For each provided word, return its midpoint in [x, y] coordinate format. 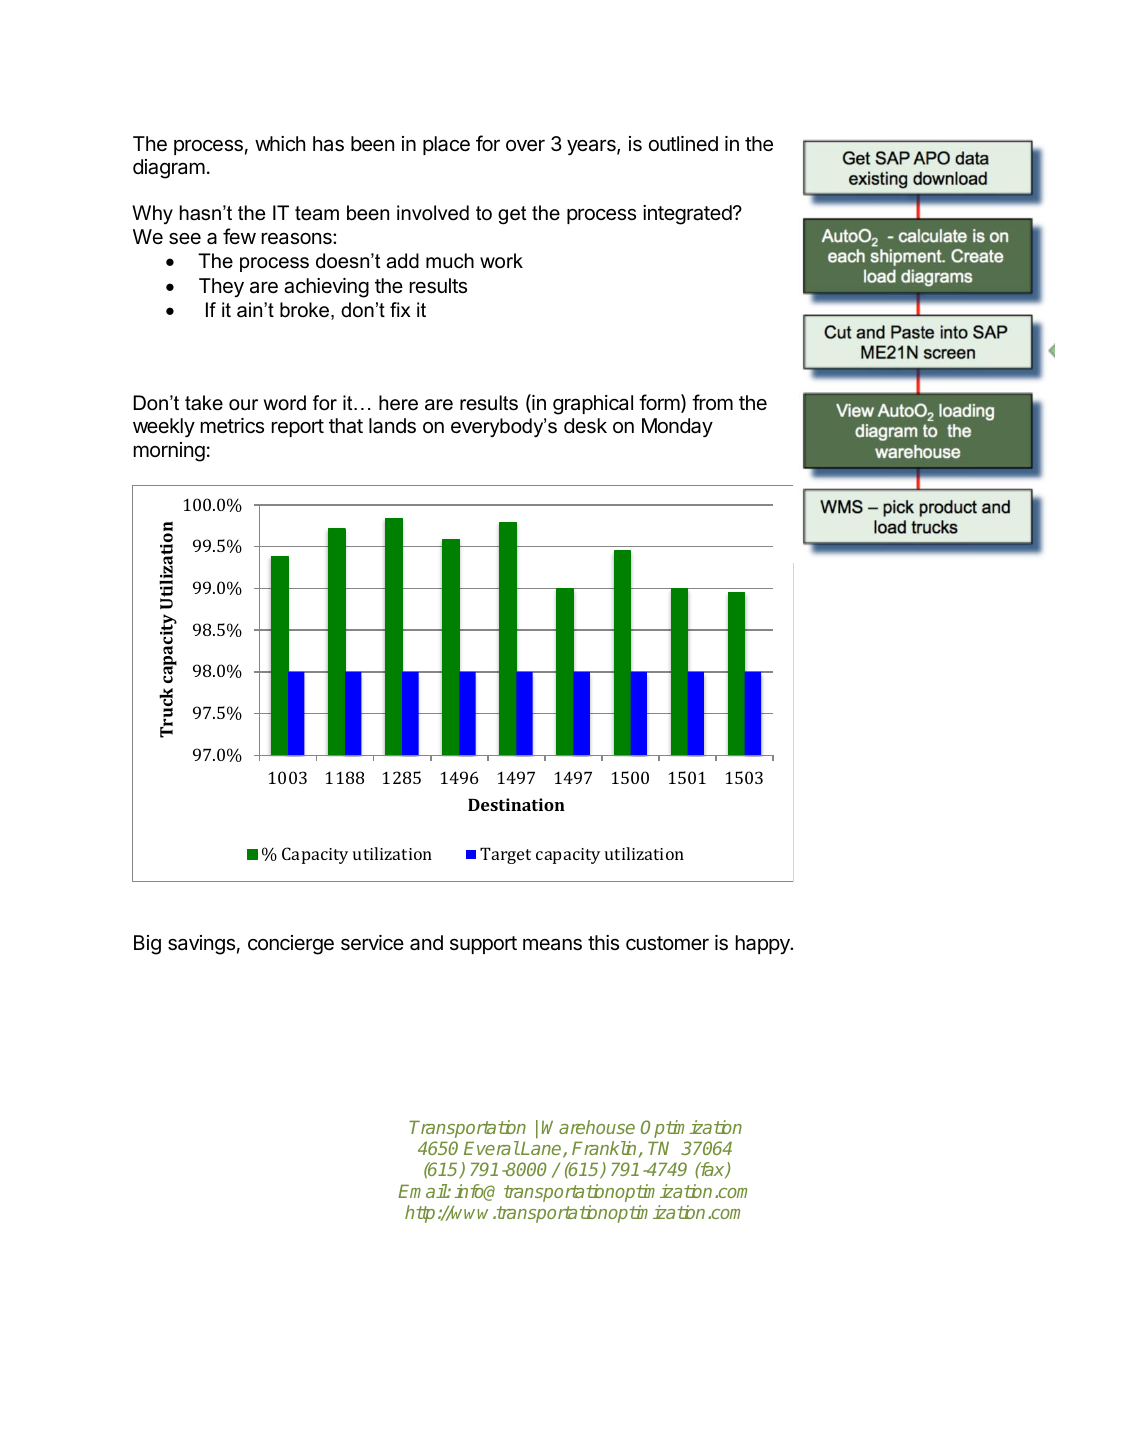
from [712, 402]
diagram [169, 169]
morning [169, 452]
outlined [683, 143]
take [204, 403]
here [398, 403]
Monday [677, 427]
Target [505, 855]
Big [147, 945]
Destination [516, 804]
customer [667, 943]
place [446, 145]
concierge [291, 945]
